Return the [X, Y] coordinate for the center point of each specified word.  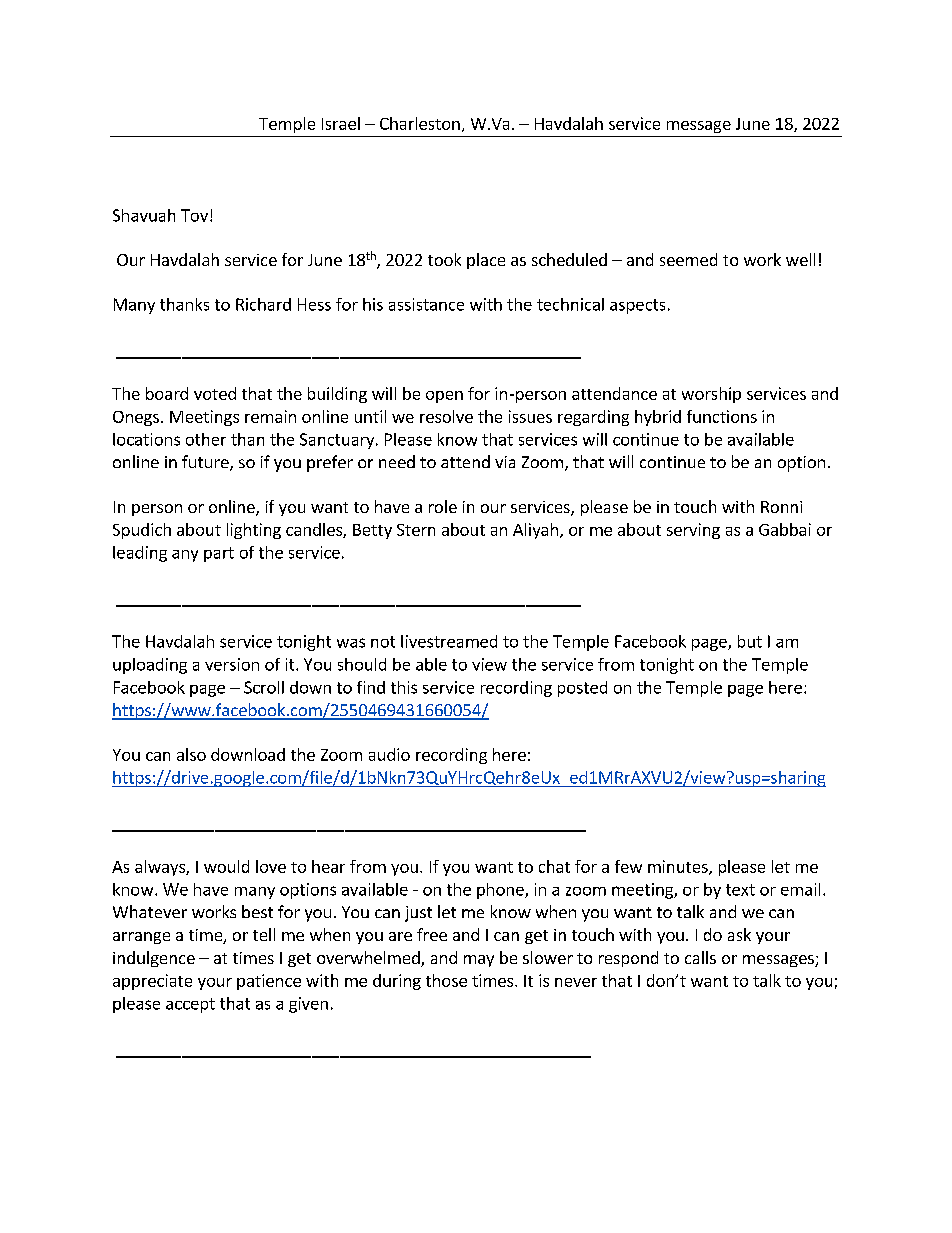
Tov [194, 215]
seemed [688, 259]
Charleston [420, 123]
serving [693, 531]
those [446, 980]
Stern [416, 530]
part [219, 554]
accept [190, 1005]
